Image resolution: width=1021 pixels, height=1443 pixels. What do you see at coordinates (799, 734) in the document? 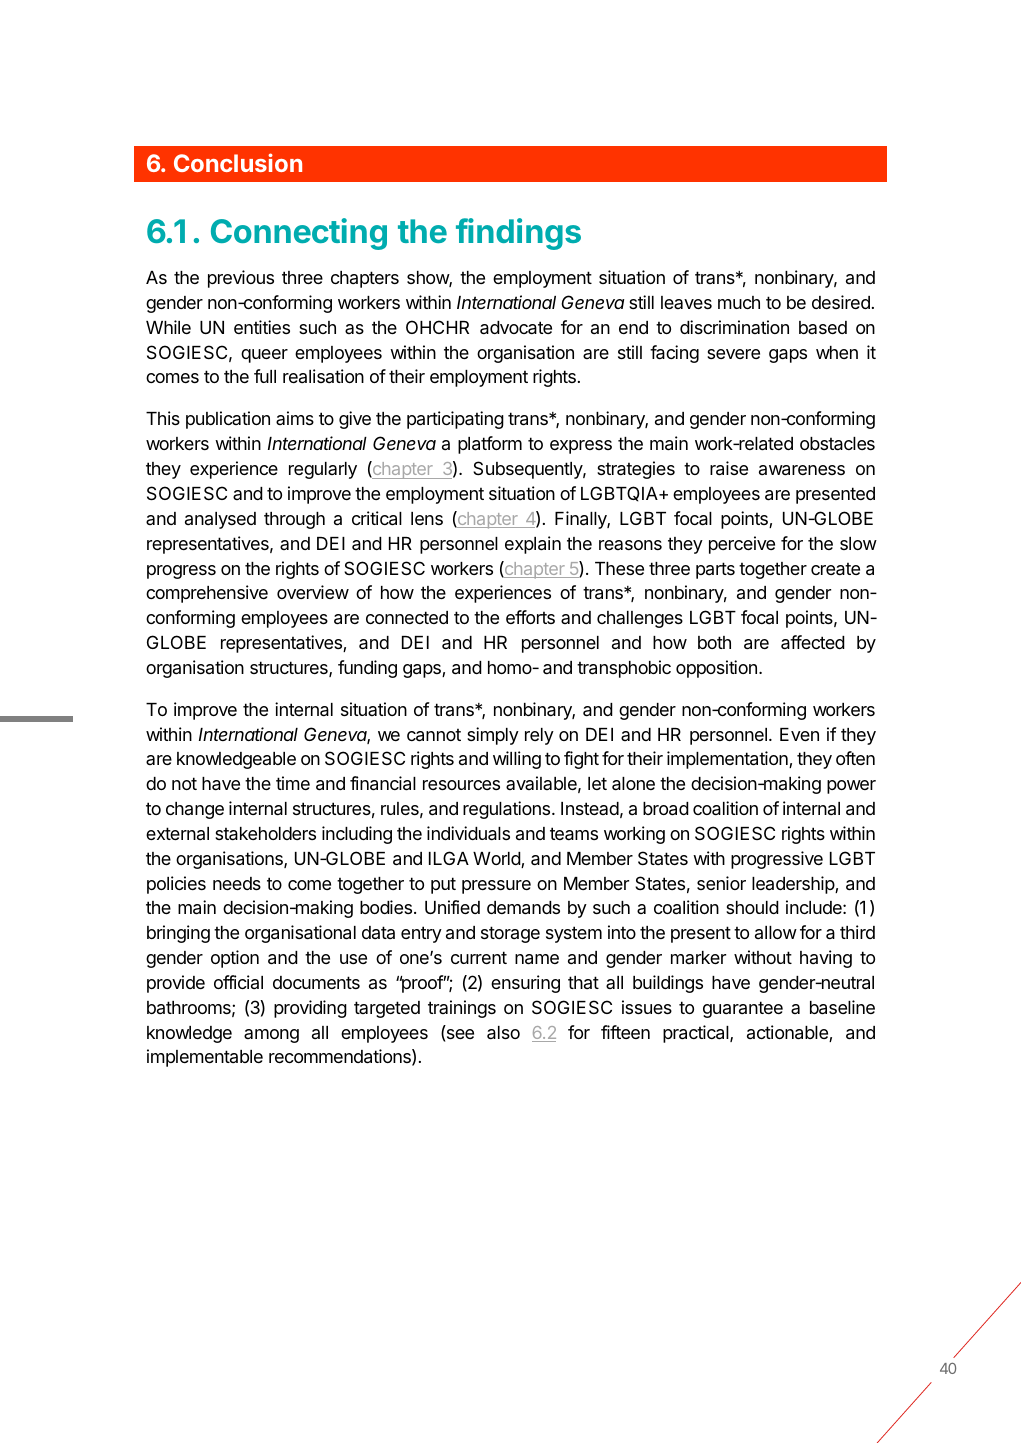
I see `Even` at bounding box center [799, 734].
